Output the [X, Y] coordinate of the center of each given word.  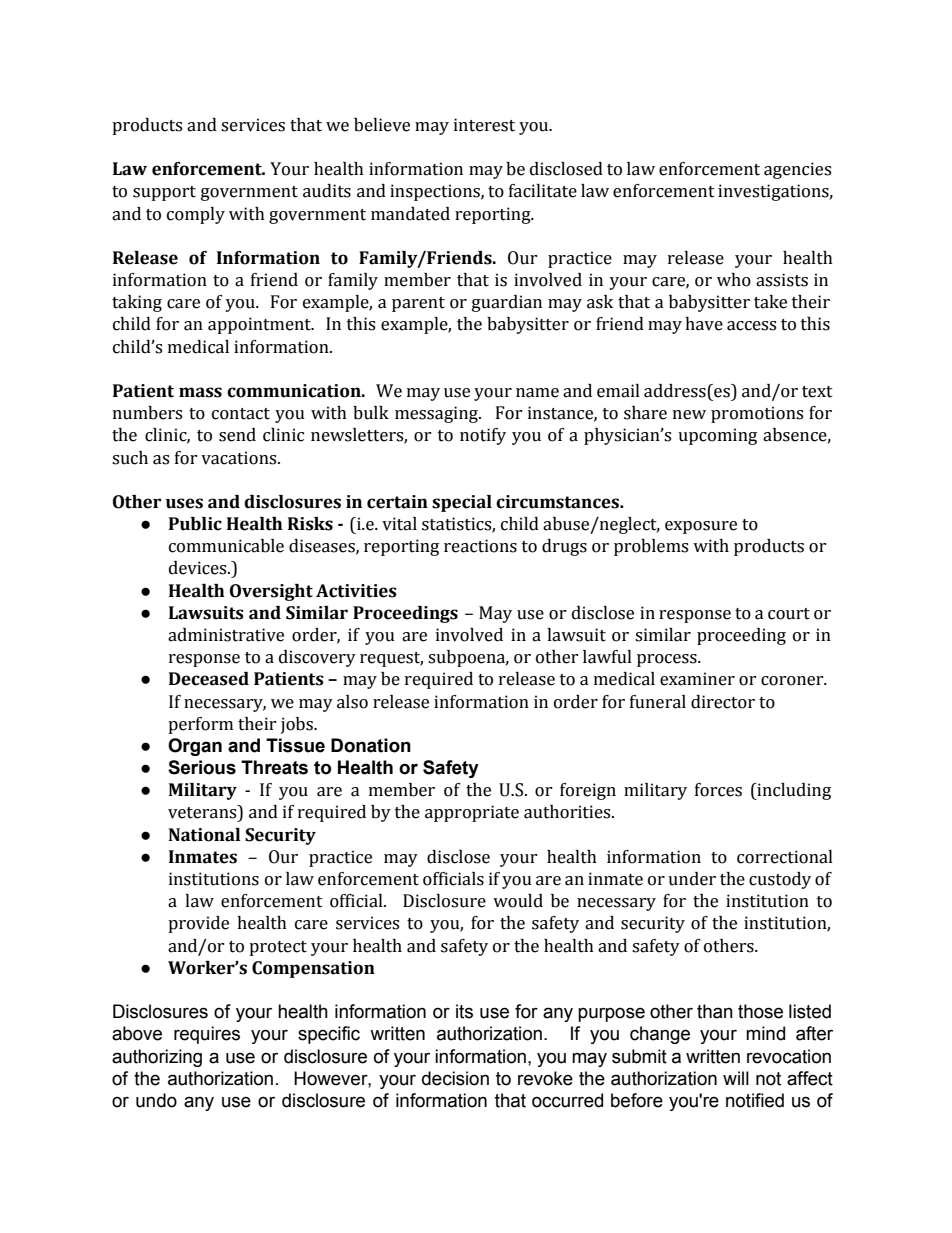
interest [484, 125]
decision [455, 1078]
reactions [480, 546]
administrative [226, 635]
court [789, 614]
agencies [797, 170]
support [164, 193]
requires [207, 1035]
